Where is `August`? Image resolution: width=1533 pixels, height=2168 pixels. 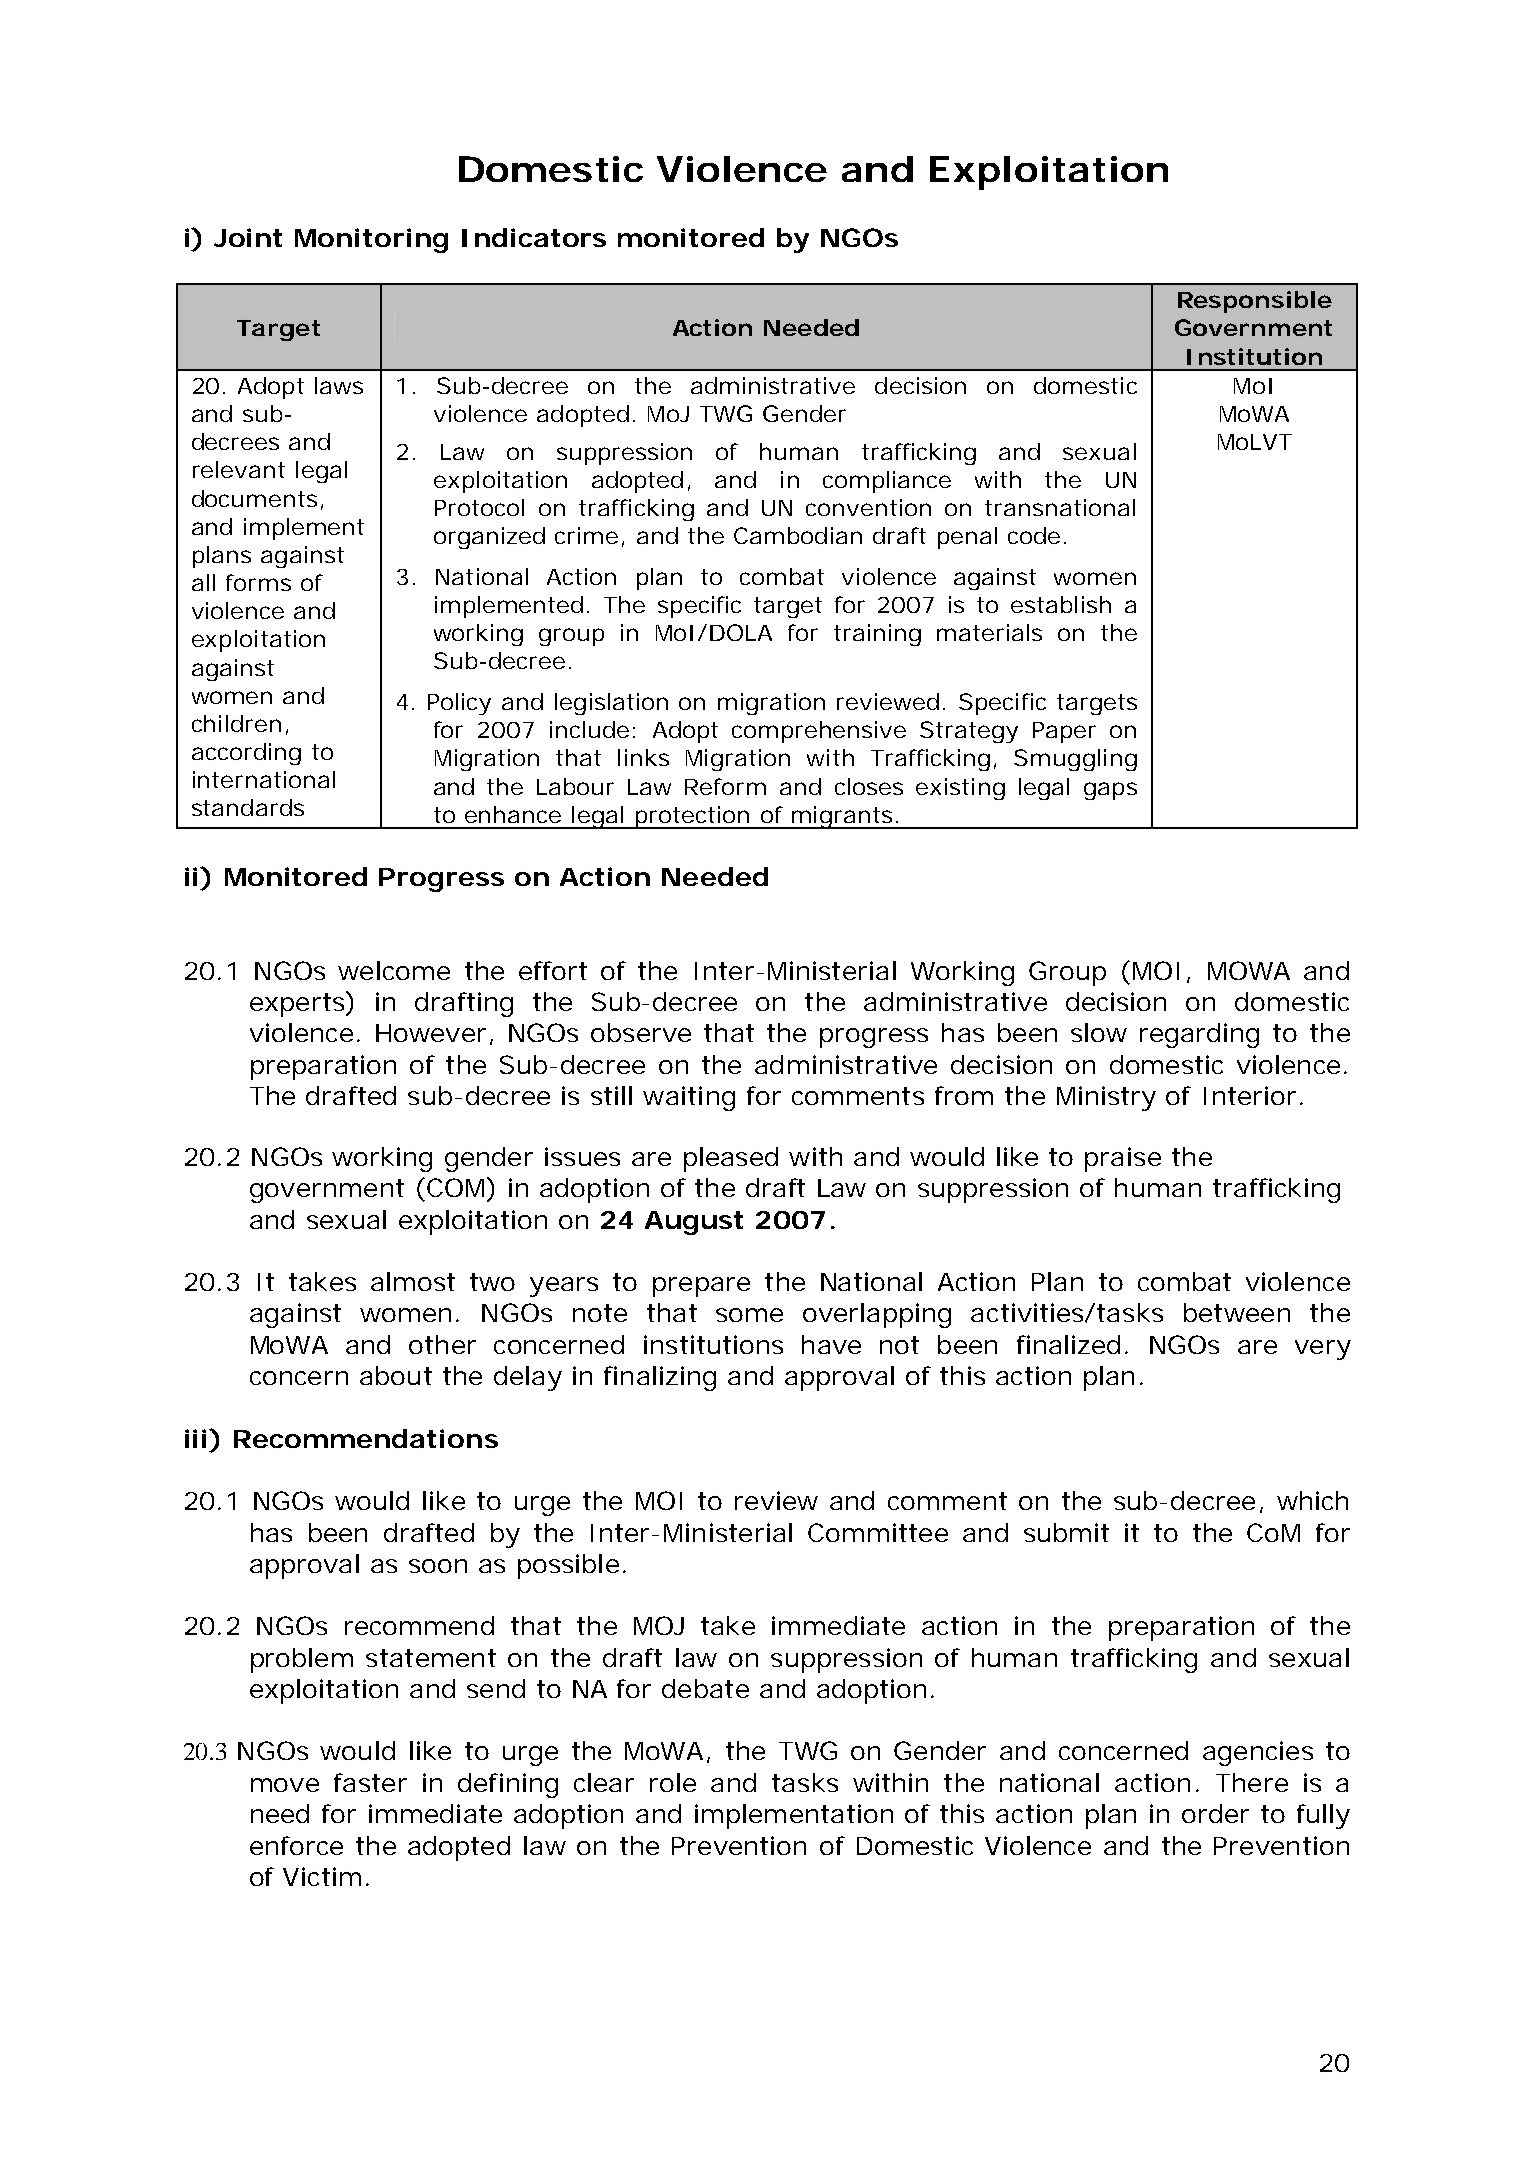
August is located at coordinates (694, 1223).
